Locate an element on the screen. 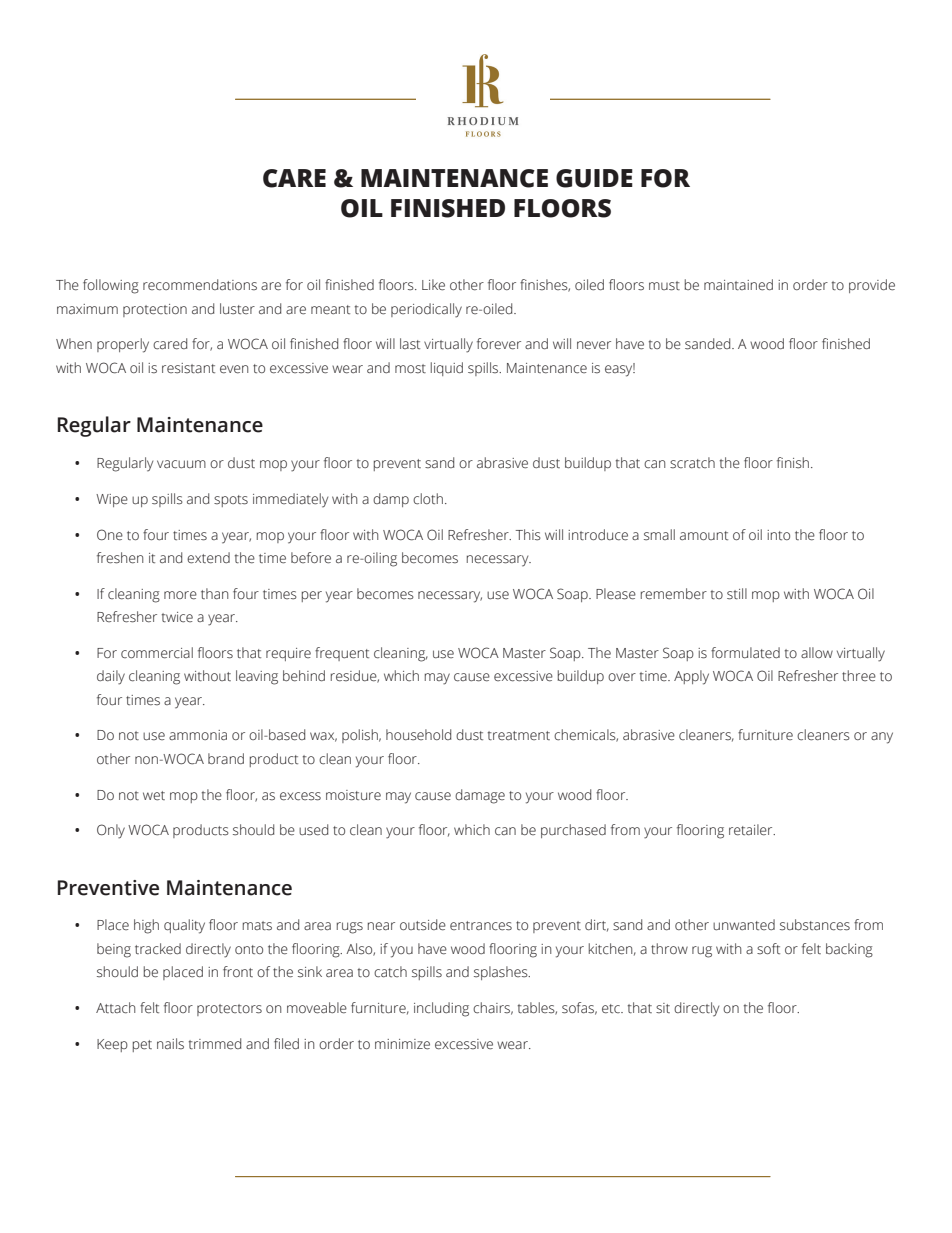 This screenshot has width=952, height=1233. Guide is located at coordinates (594, 178).
